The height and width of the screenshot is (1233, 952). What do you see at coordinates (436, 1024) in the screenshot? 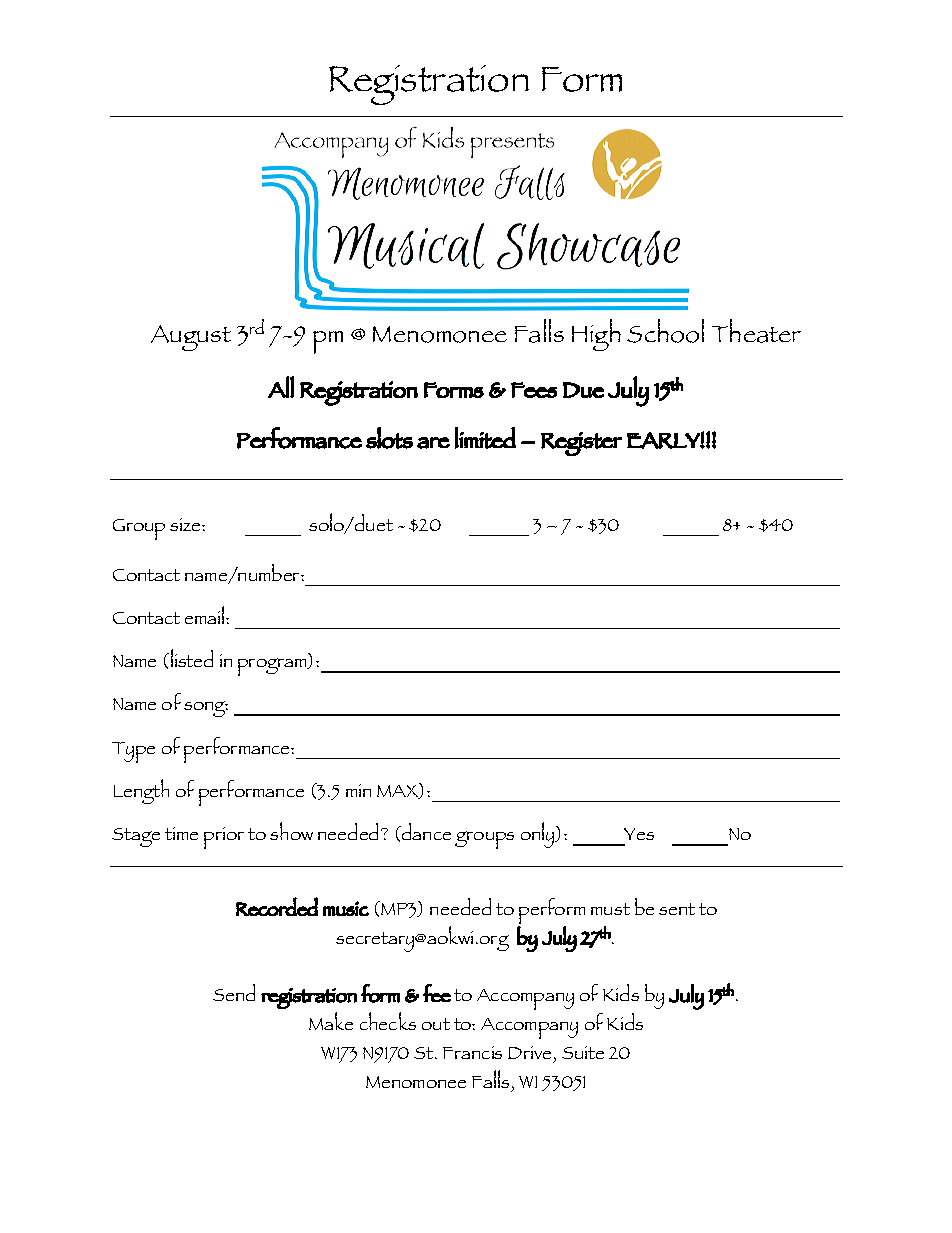
I see `out` at bounding box center [436, 1024].
